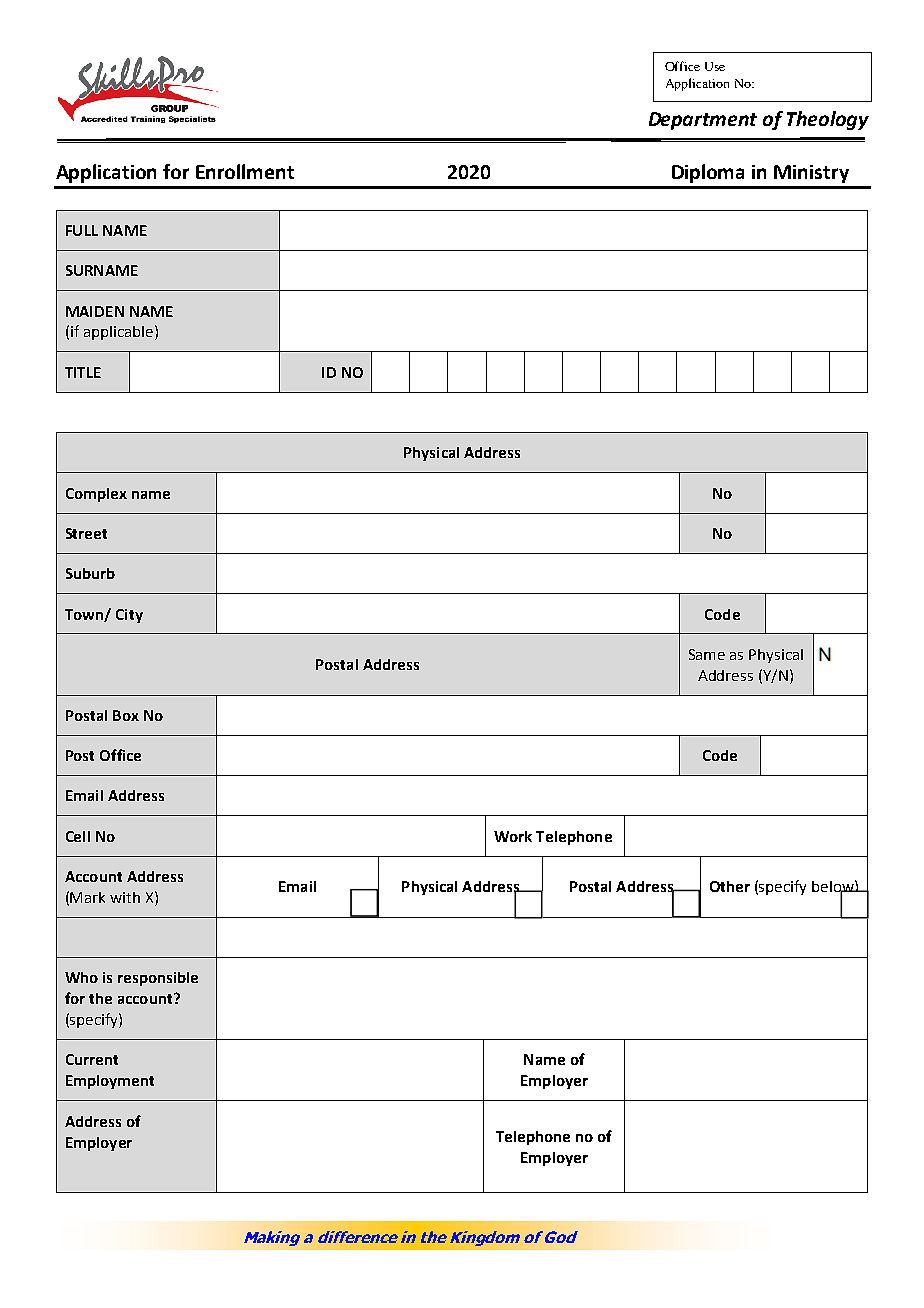 The image size is (924, 1308). Describe the element at coordinates (158, 979) in the page. I see `responsible` at that location.
